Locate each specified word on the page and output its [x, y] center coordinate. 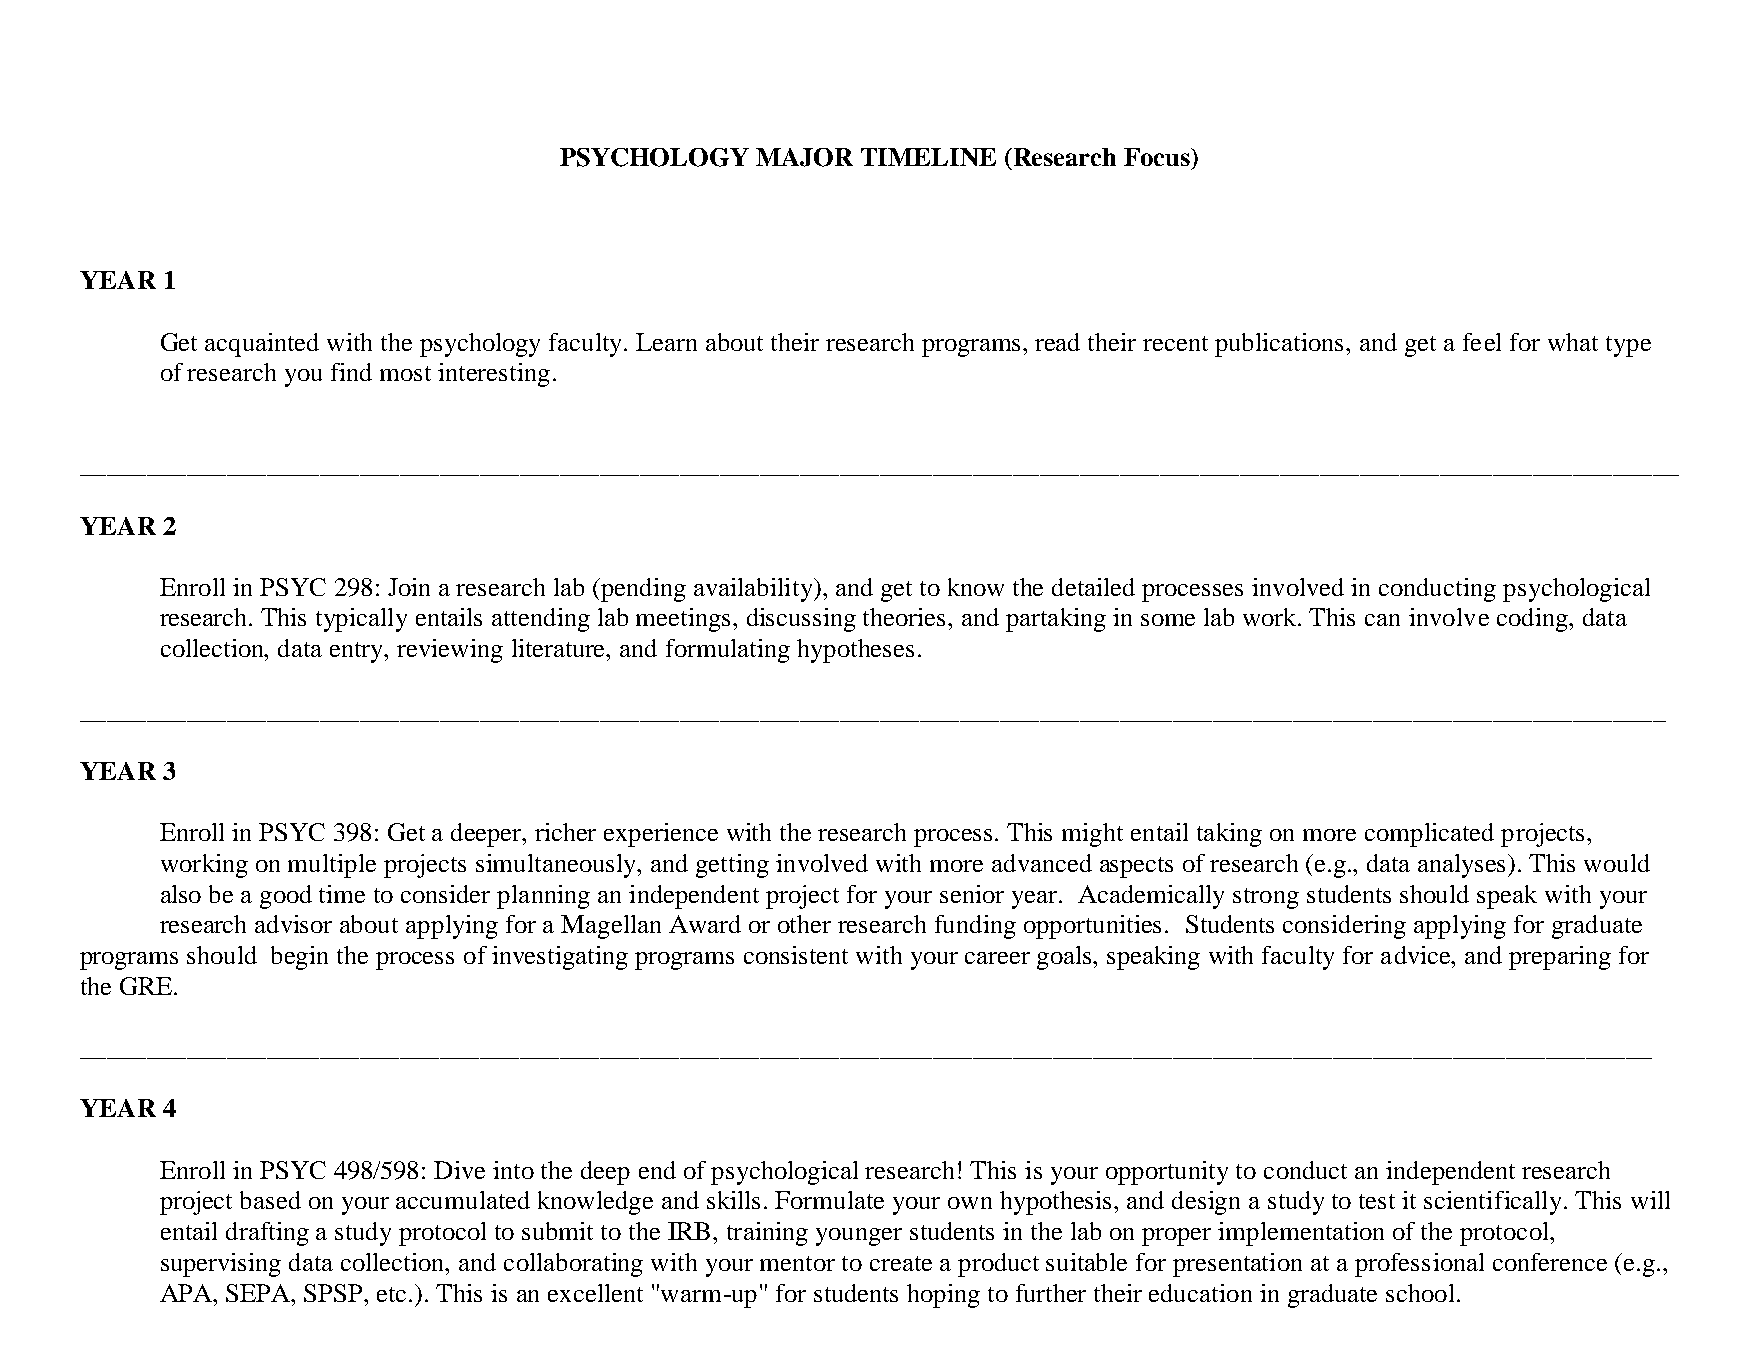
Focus [1158, 157]
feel [1482, 342]
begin [299, 958]
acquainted [262, 345]
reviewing [450, 651]
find [351, 372]
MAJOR [804, 157]
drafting [267, 1234]
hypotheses [855, 651]
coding [1534, 620]
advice [1417, 955]
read [1057, 342]
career [997, 958]
